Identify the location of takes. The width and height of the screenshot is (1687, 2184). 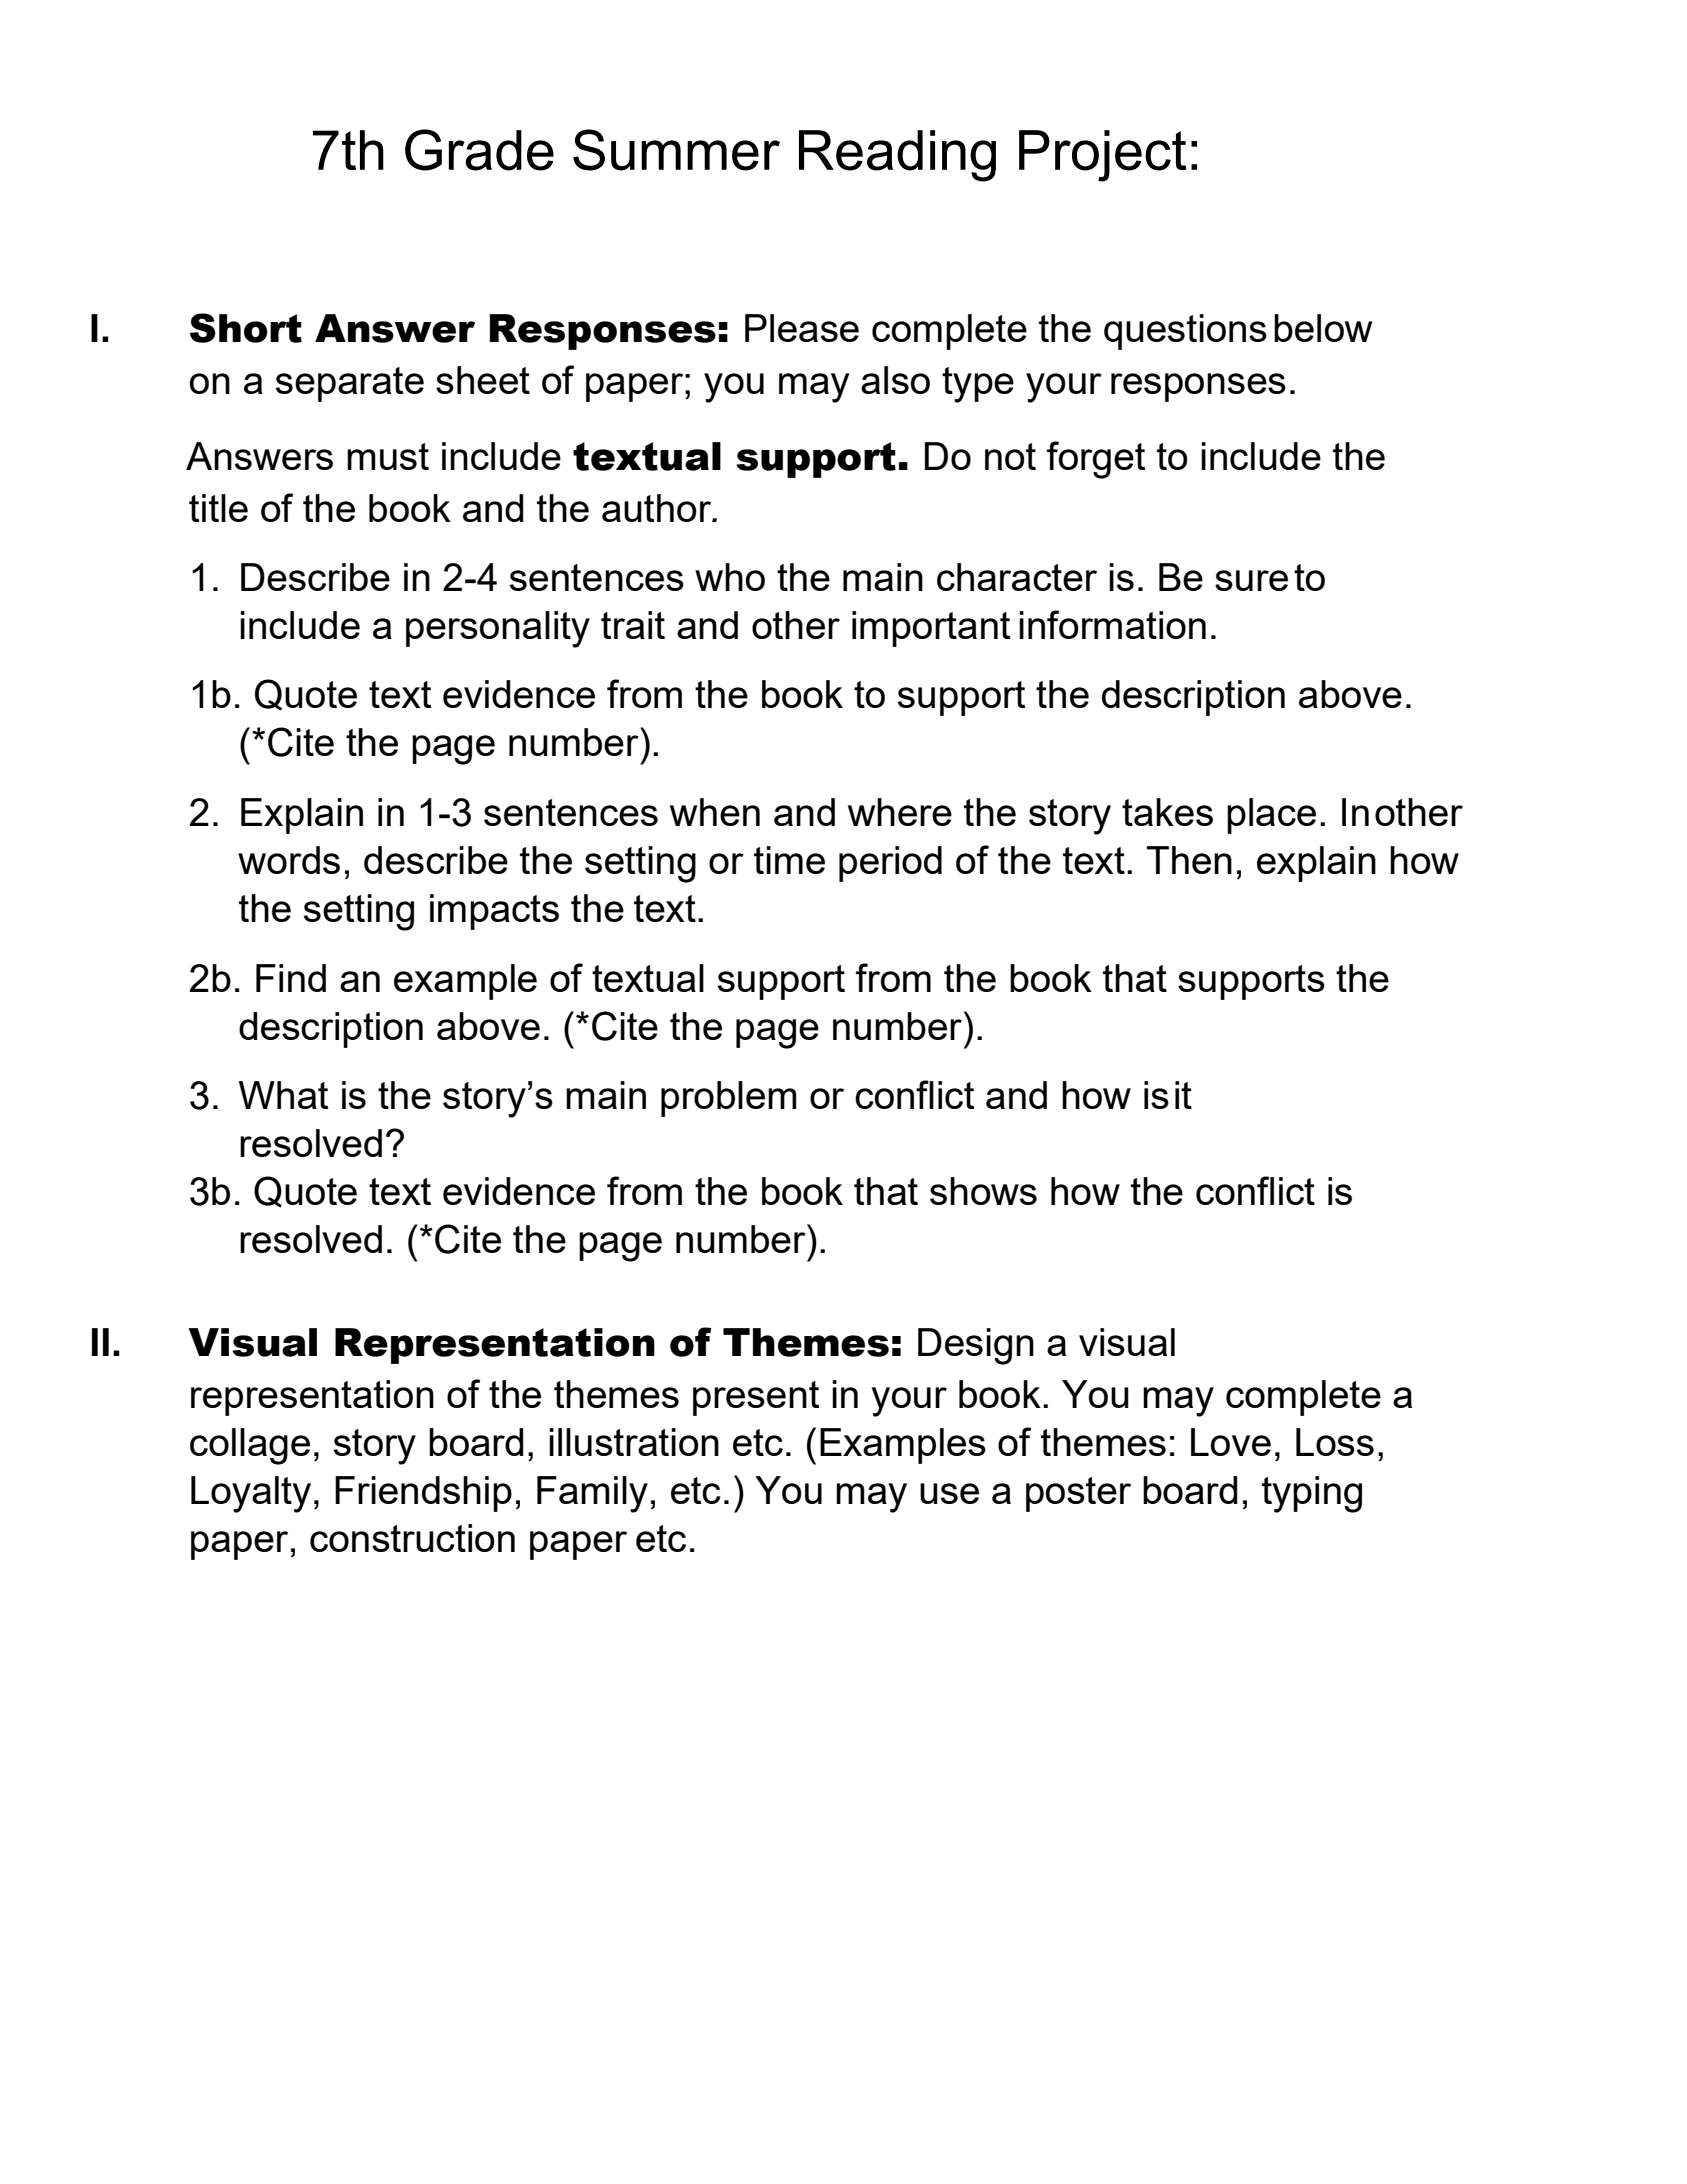
(1167, 812).
